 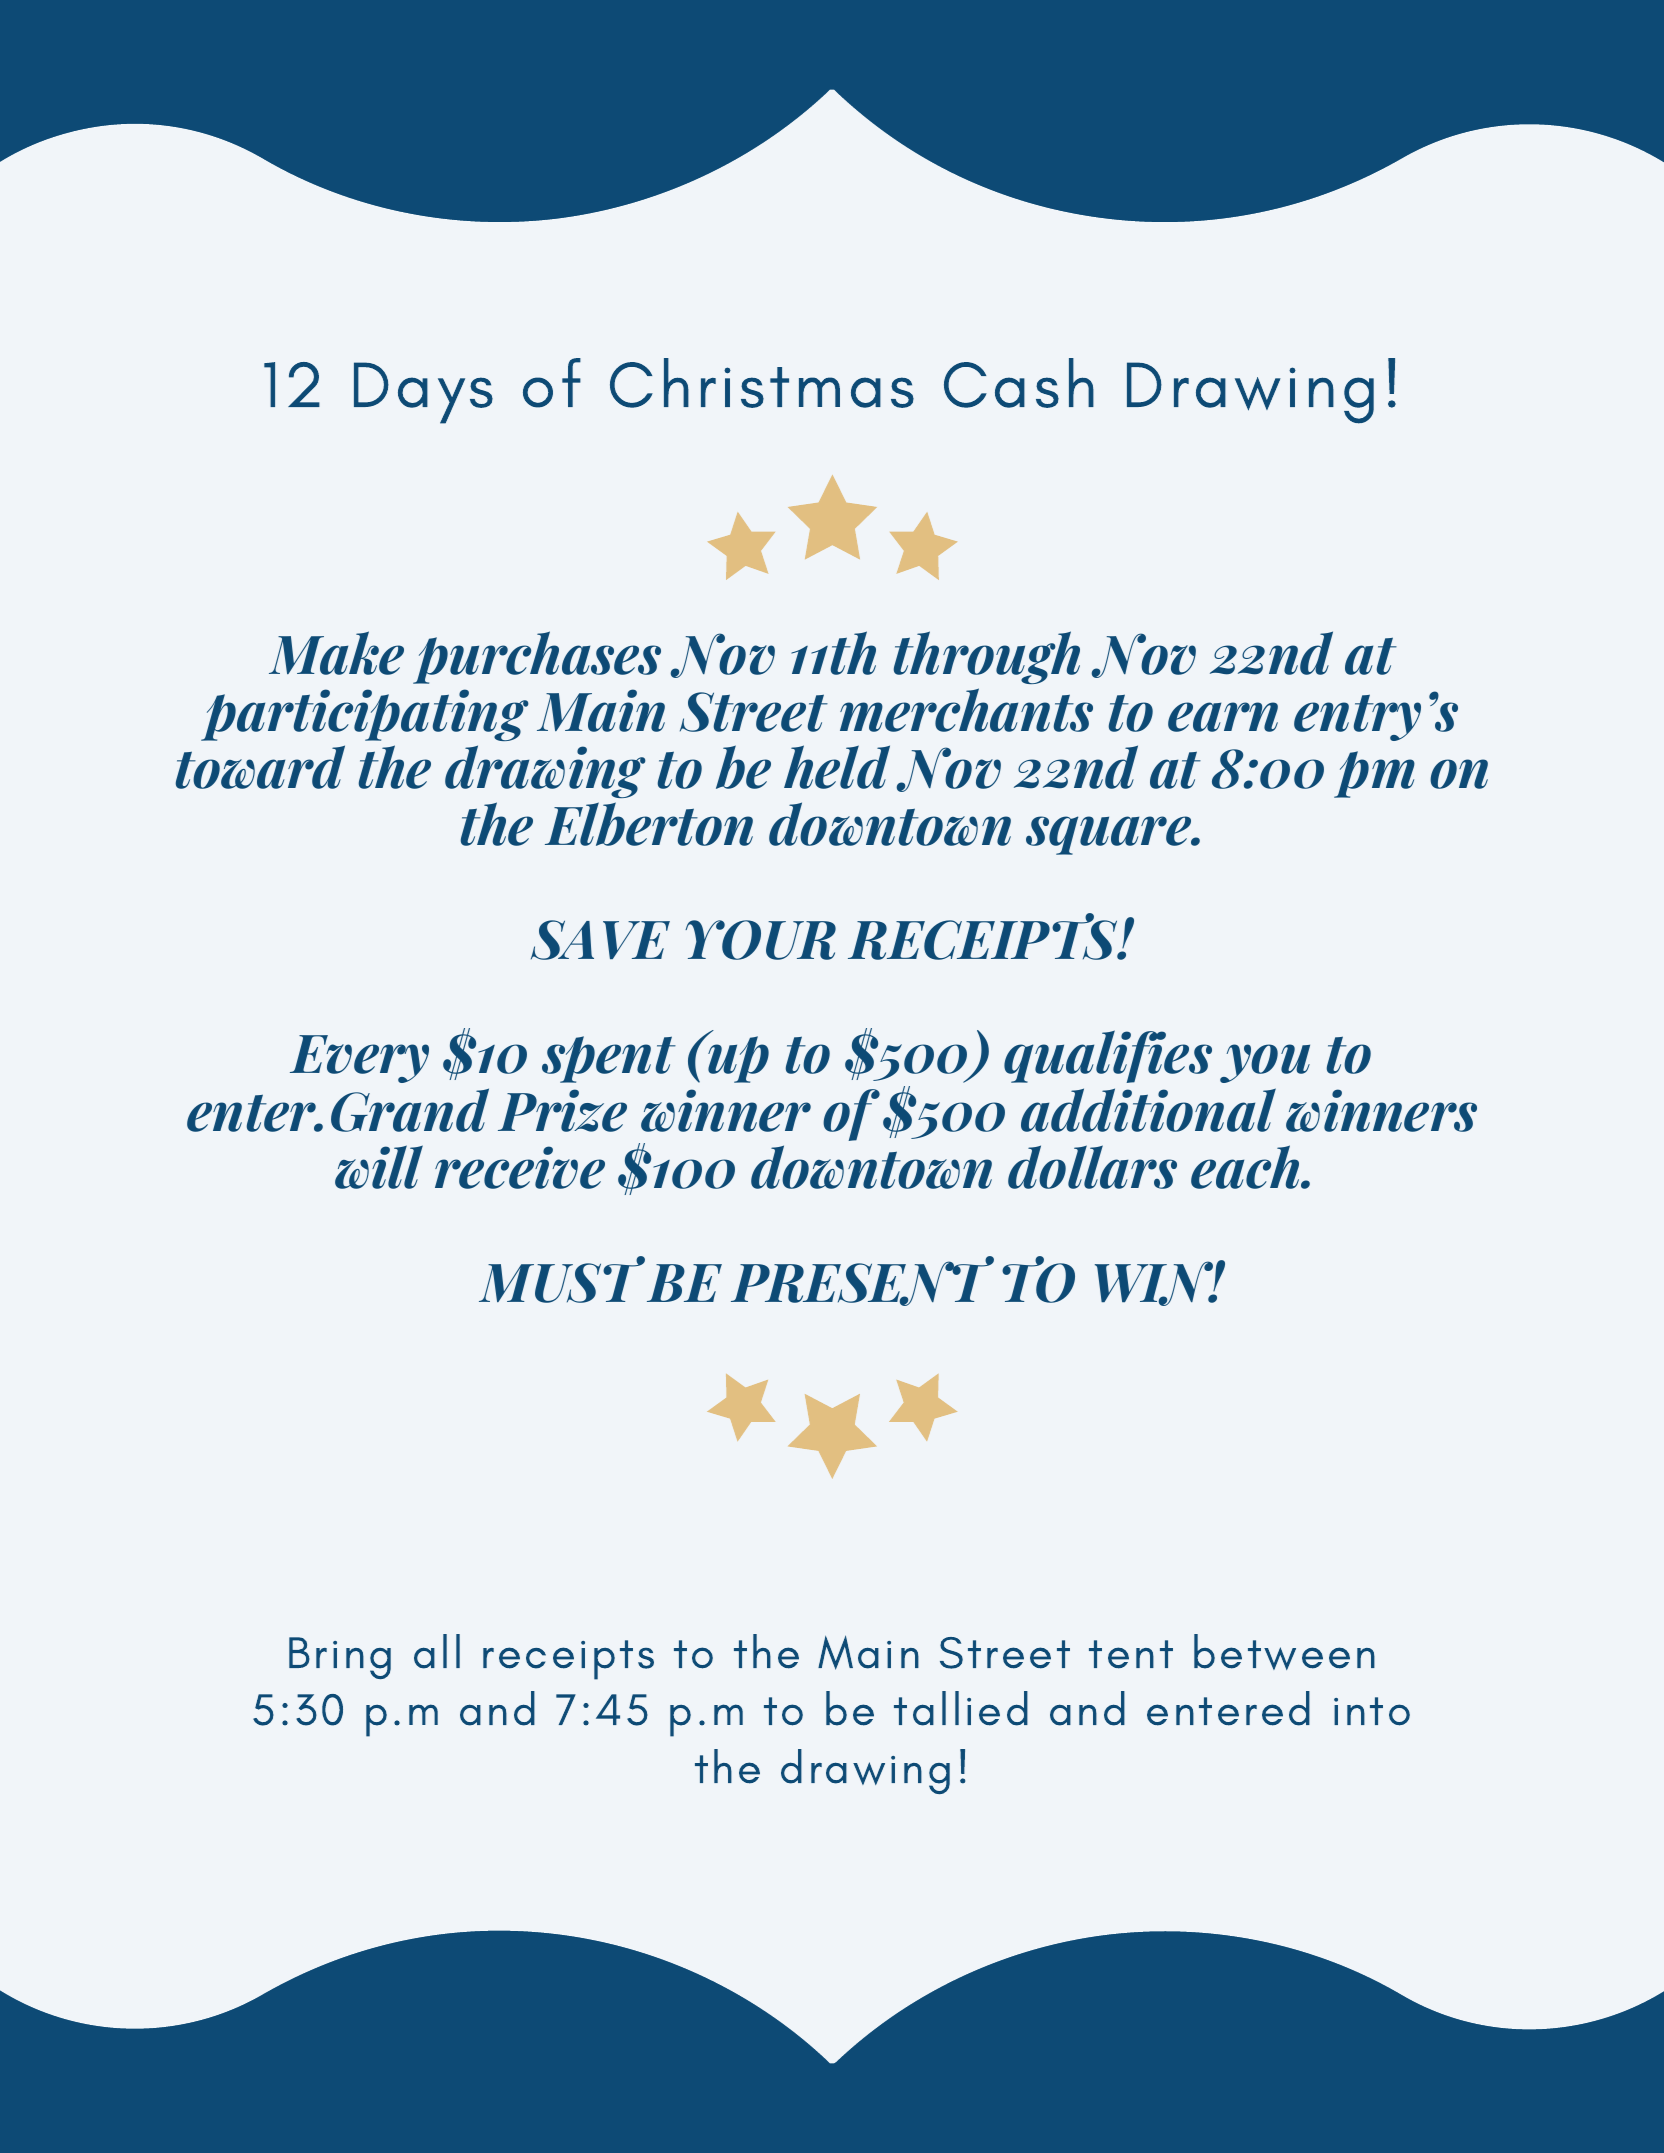 I want to click on Christmas, so click(x=762, y=383).
